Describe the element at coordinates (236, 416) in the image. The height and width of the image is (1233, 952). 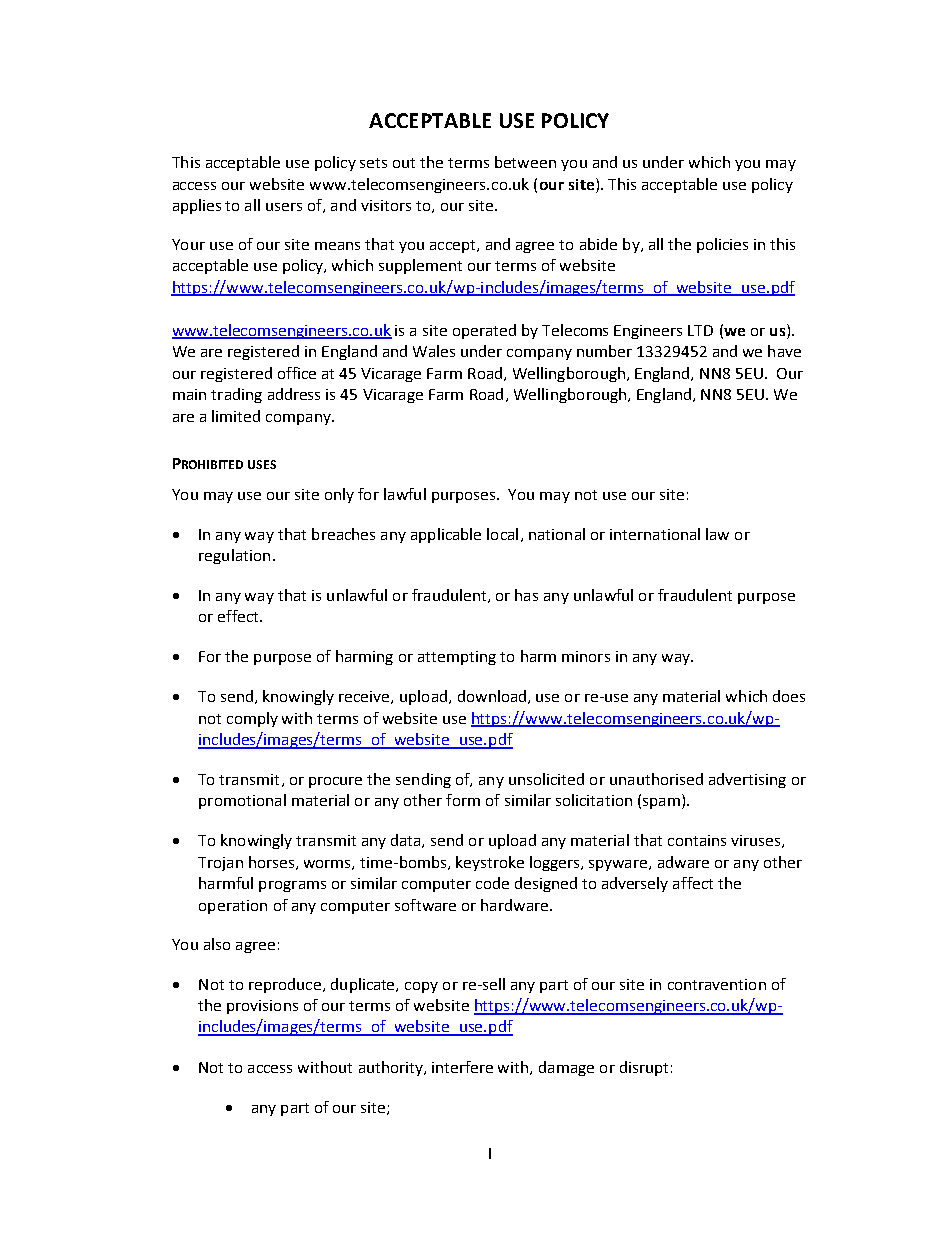
I see `limited` at that location.
